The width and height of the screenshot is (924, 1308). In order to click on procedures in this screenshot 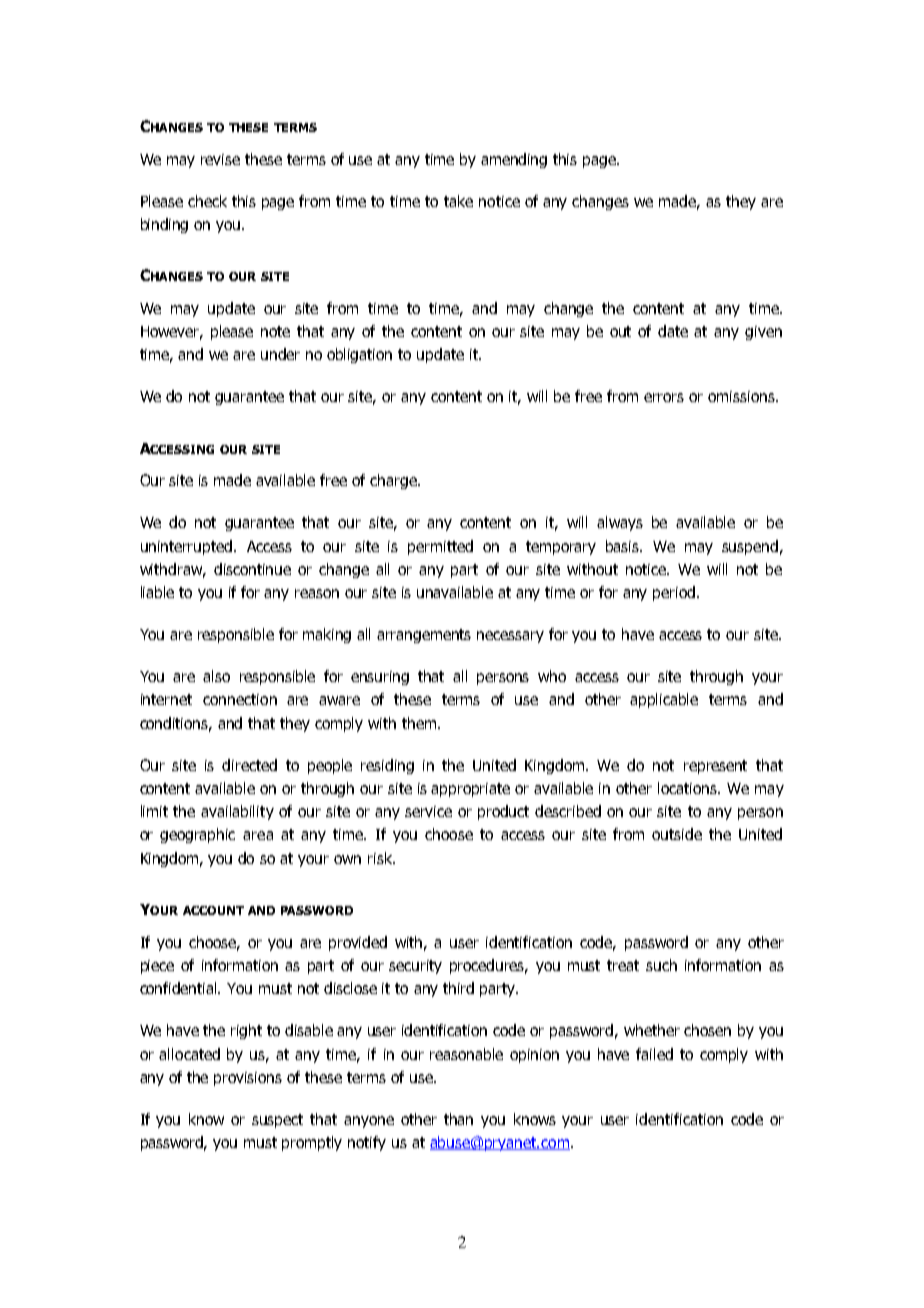, I will do `click(488, 966)`.
